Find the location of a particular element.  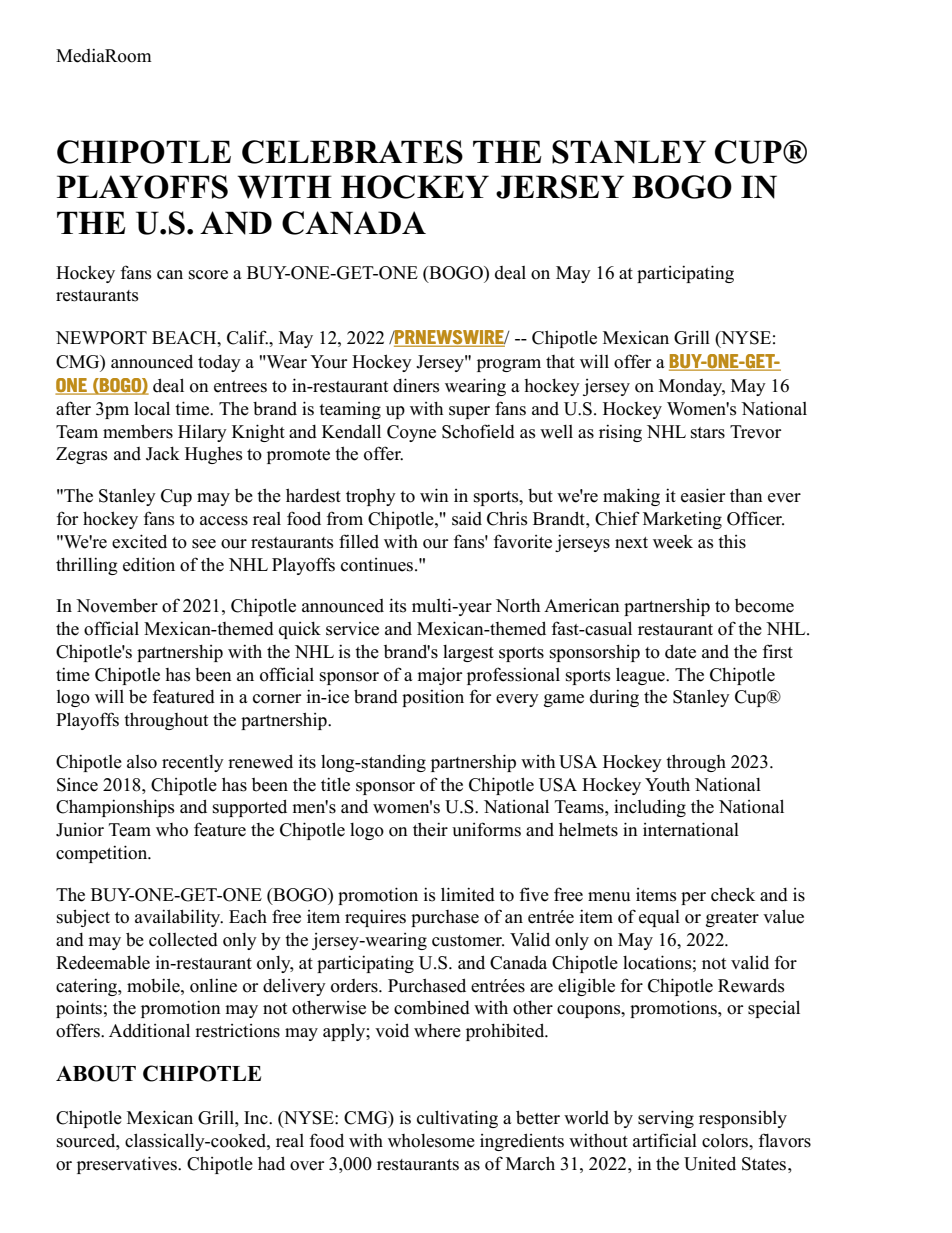

major is located at coordinates (439, 676).
